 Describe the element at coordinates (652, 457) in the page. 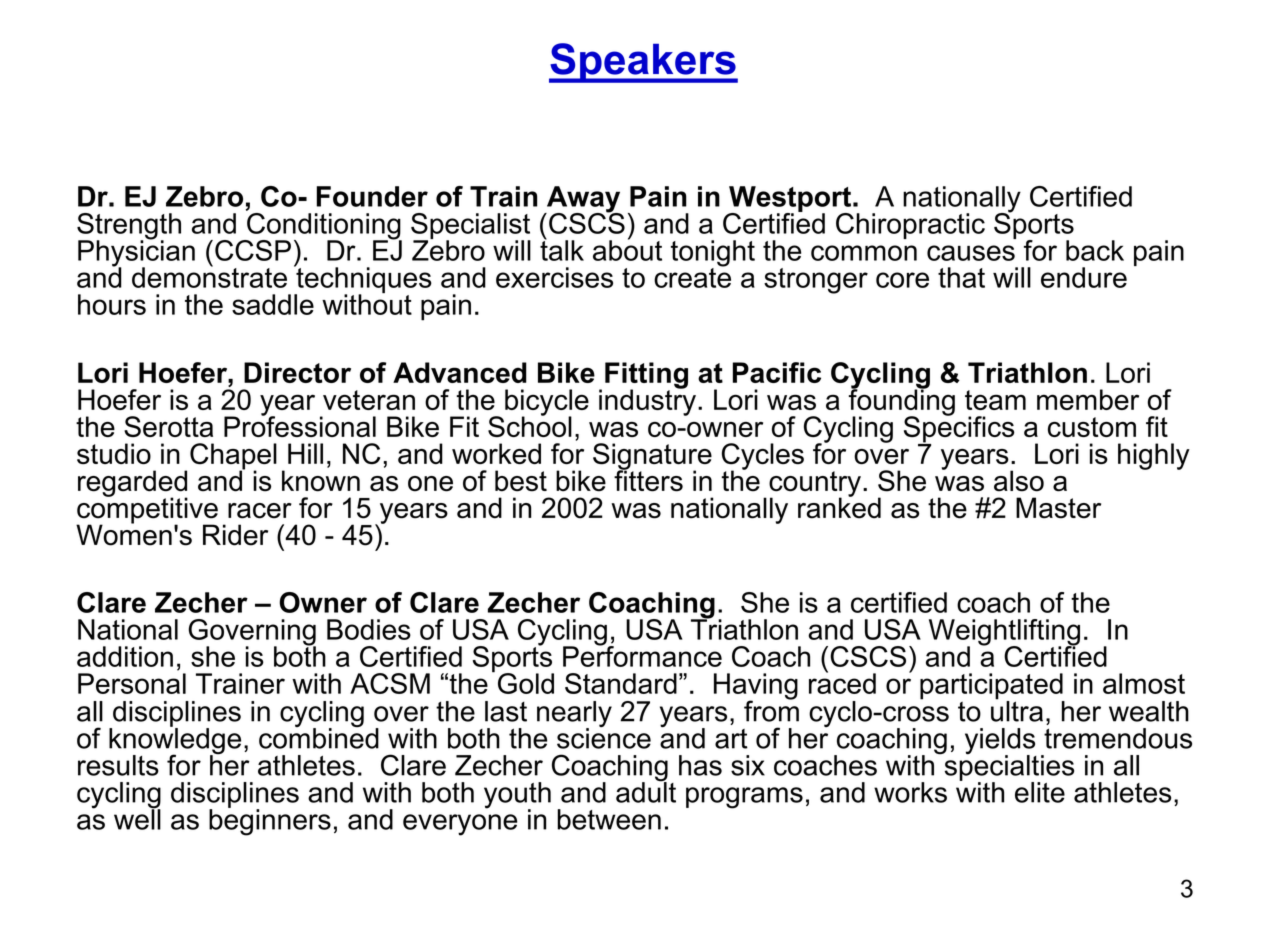

I see `Signature` at that location.
